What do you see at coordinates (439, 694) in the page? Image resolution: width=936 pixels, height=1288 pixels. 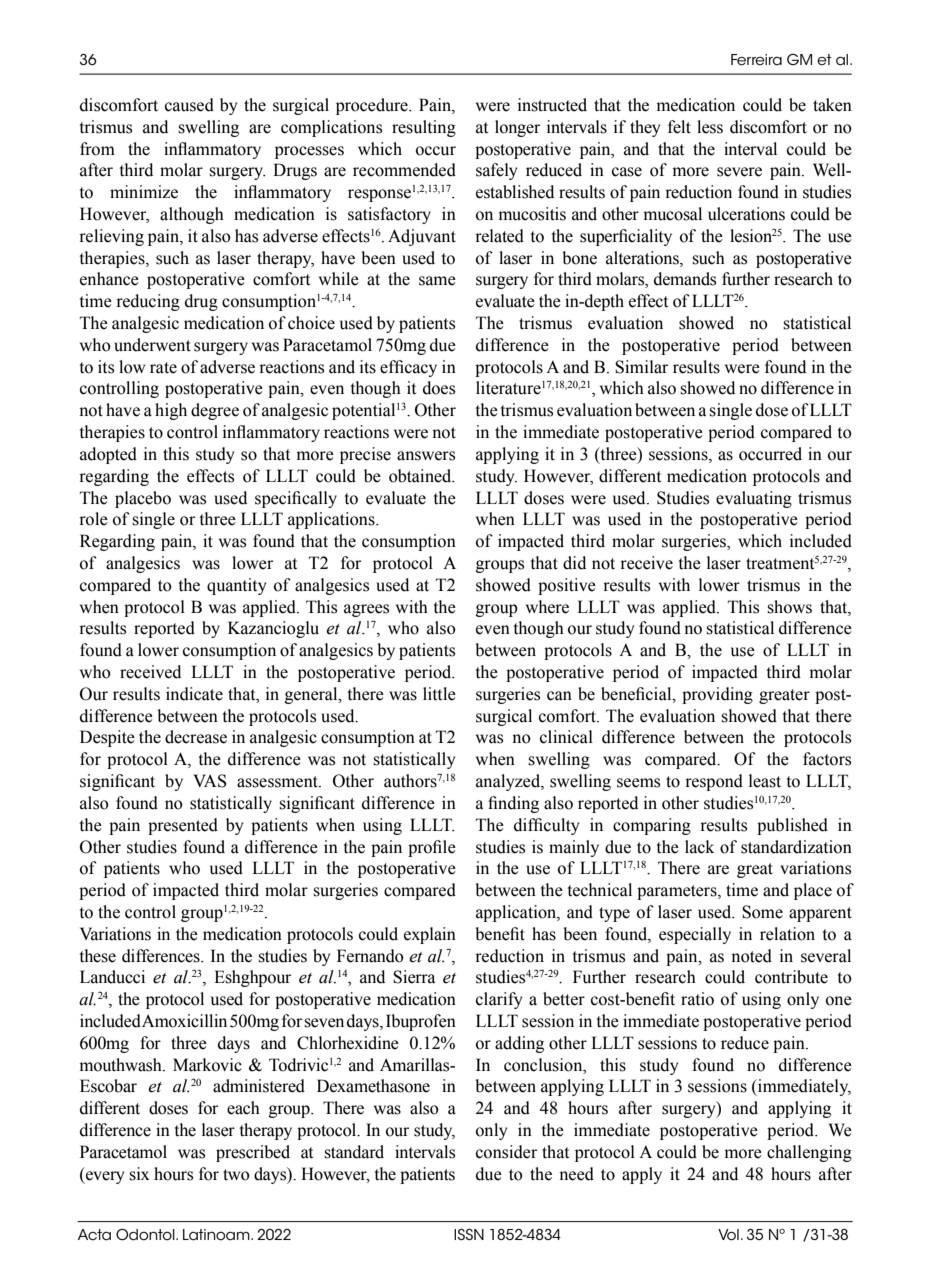 I see `little` at bounding box center [439, 694].
